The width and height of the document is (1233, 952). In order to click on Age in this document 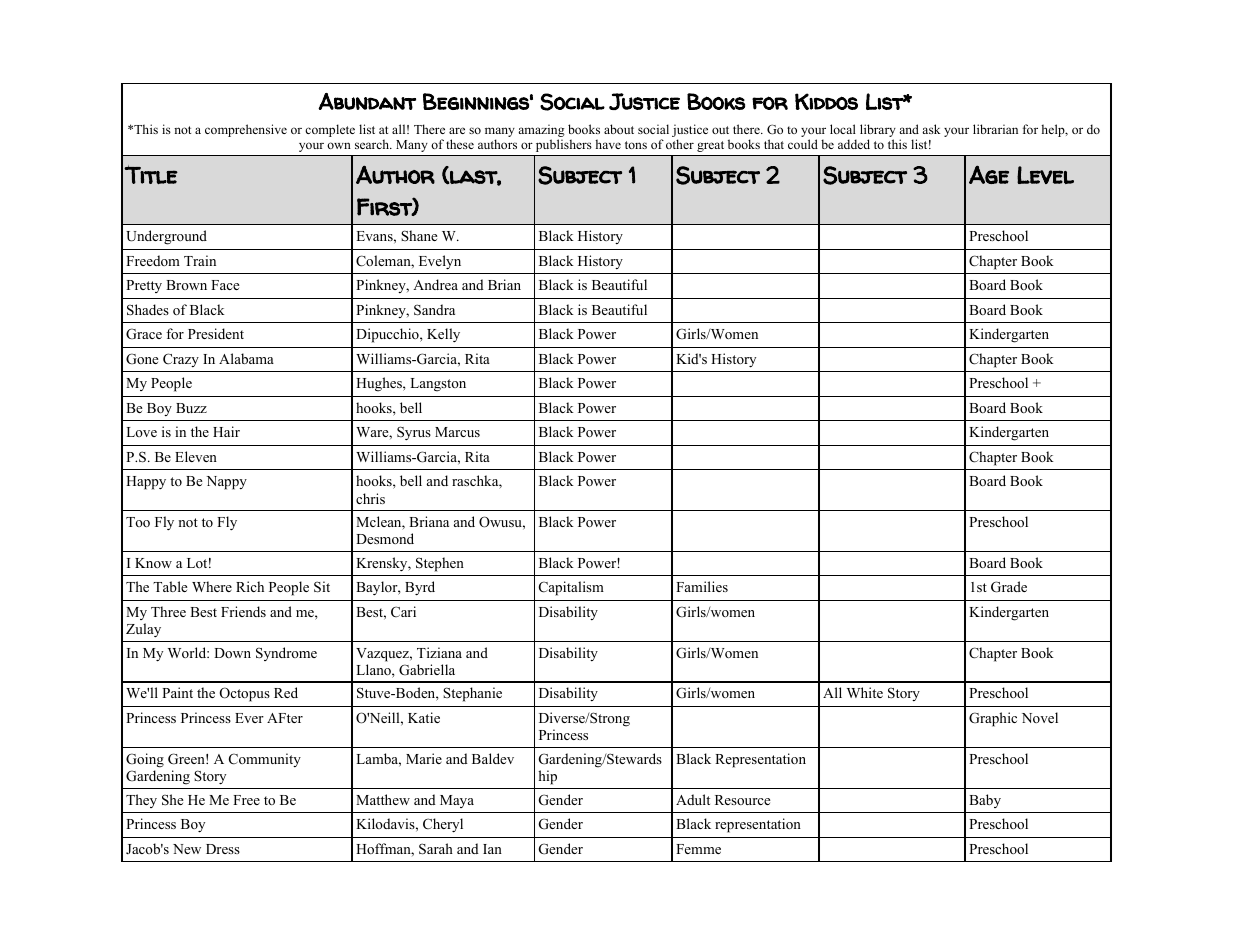, I will do `click(989, 174)`.
